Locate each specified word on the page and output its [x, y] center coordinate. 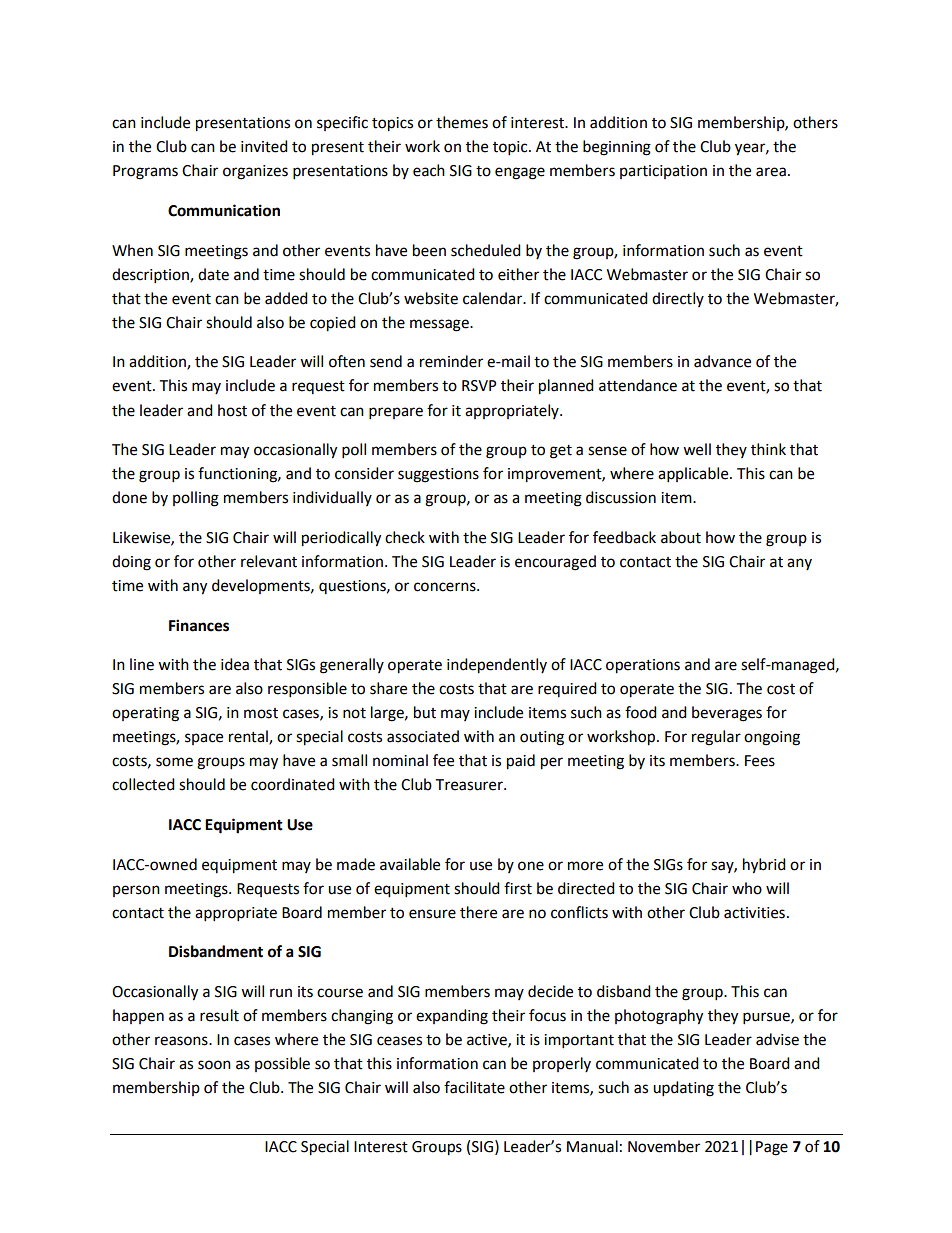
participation [663, 172]
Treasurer [470, 785]
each [429, 170]
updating [683, 1089]
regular [716, 738]
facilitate [474, 1087]
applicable [694, 475]
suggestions [438, 475]
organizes [255, 172]
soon [214, 1065]
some [174, 762]
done [129, 497]
